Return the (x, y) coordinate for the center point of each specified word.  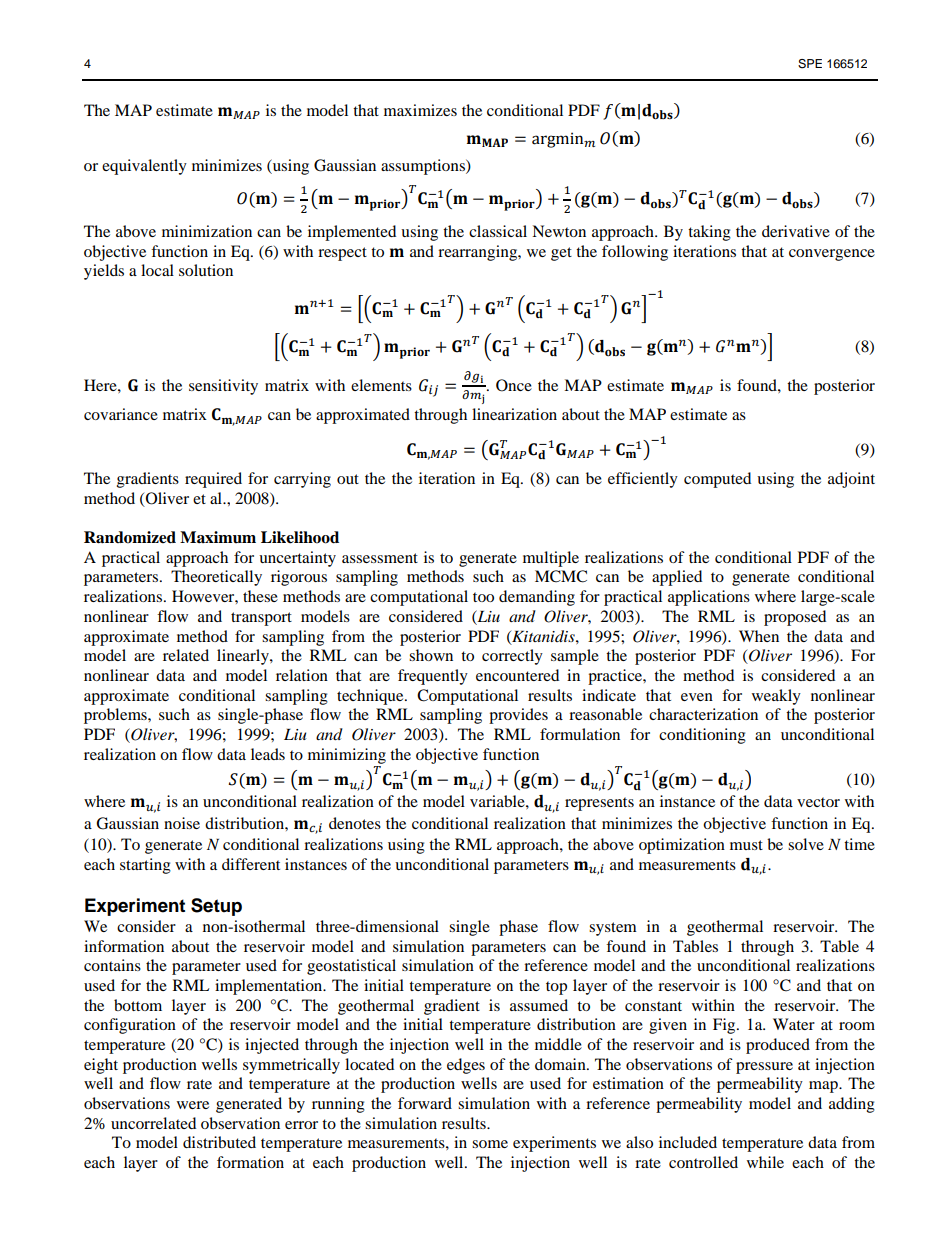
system (613, 929)
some (490, 1144)
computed (717, 480)
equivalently (144, 167)
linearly (244, 657)
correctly (512, 657)
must (746, 845)
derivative (796, 231)
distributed (219, 1142)
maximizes (420, 110)
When (759, 636)
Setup (216, 907)
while (765, 1162)
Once (514, 385)
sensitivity (223, 387)
